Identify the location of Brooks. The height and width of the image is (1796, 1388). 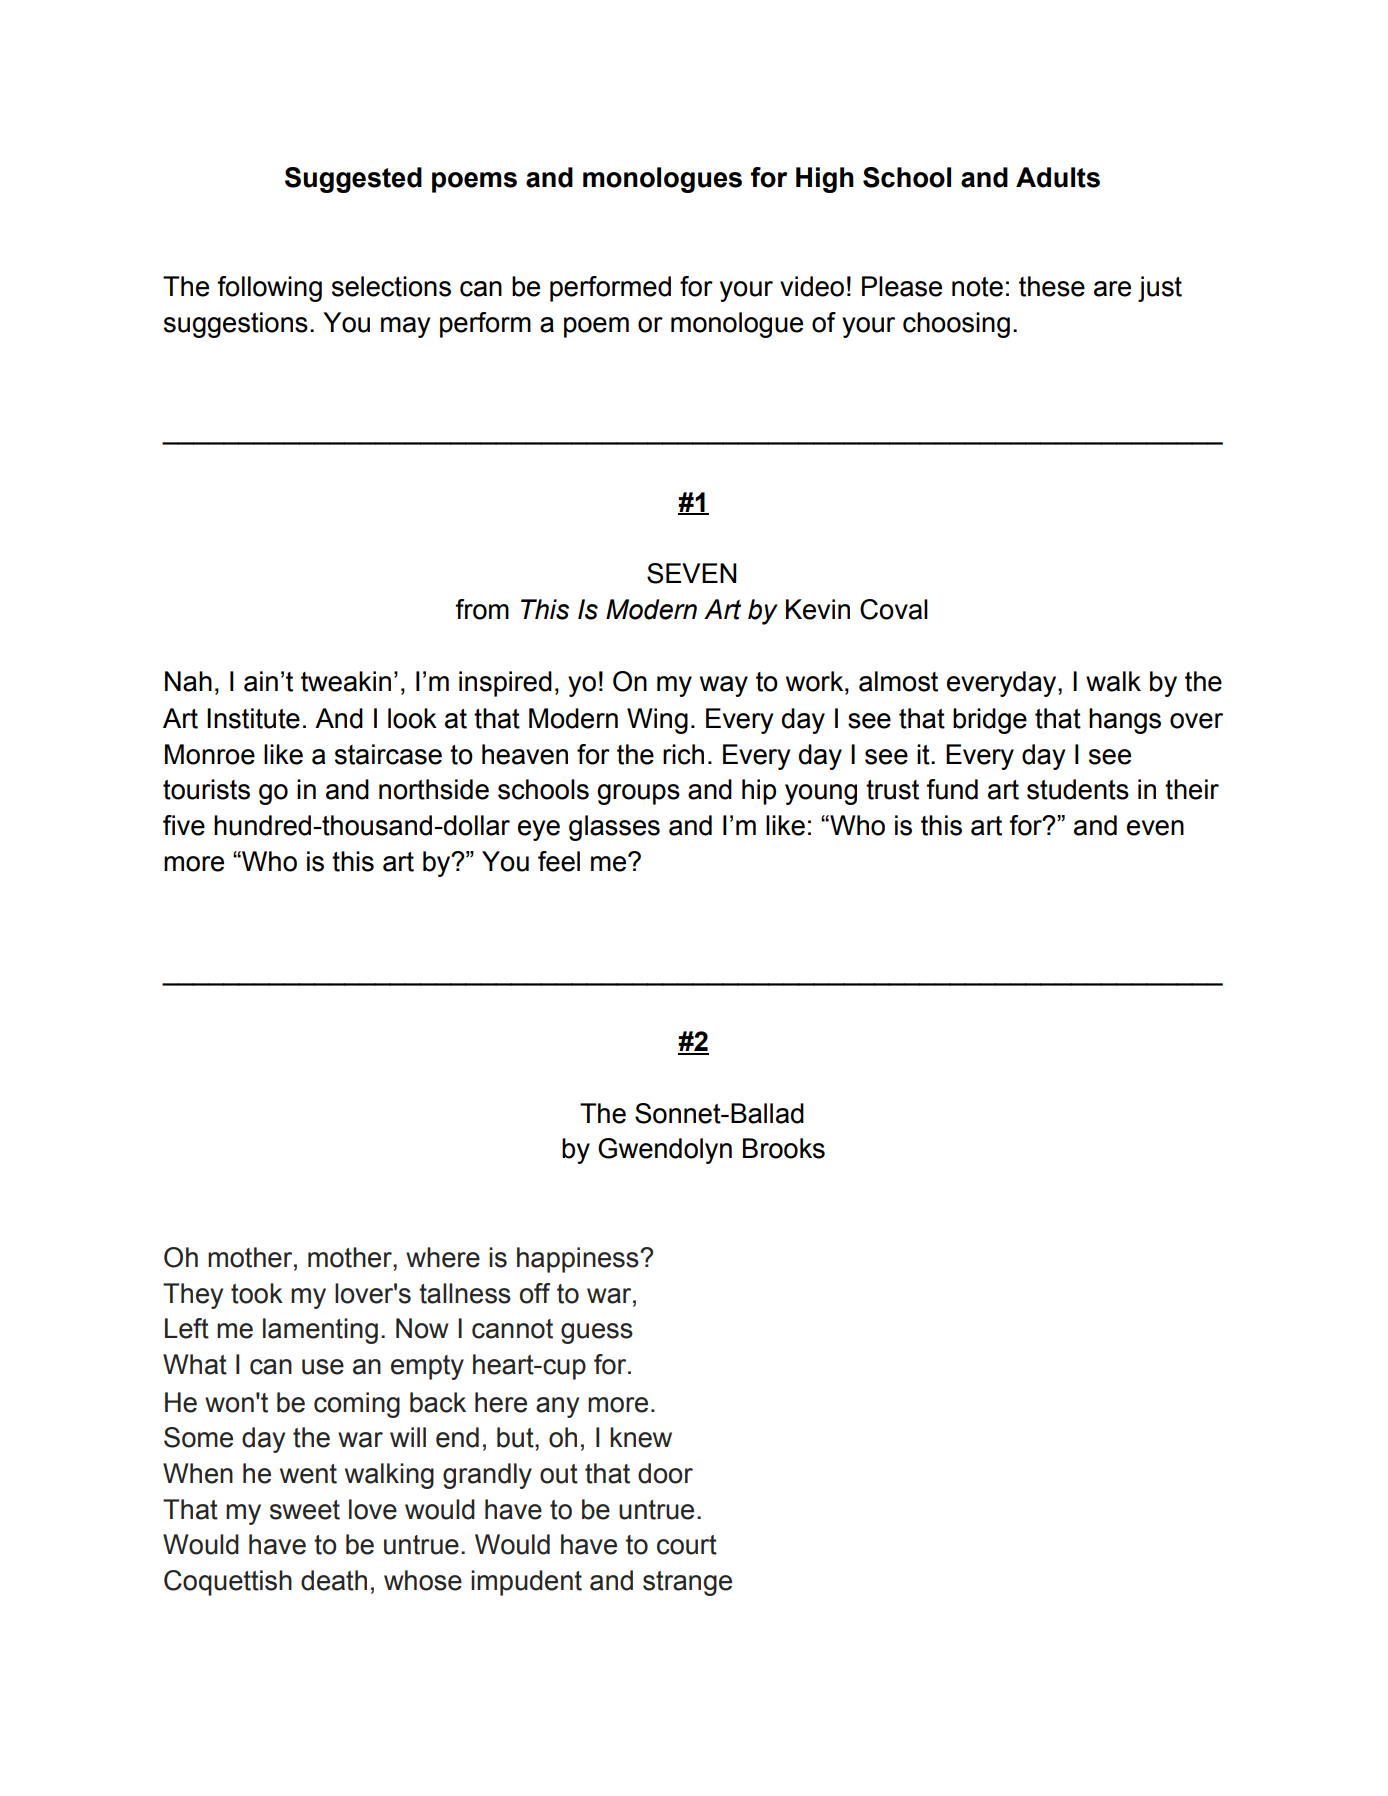
(784, 1148).
